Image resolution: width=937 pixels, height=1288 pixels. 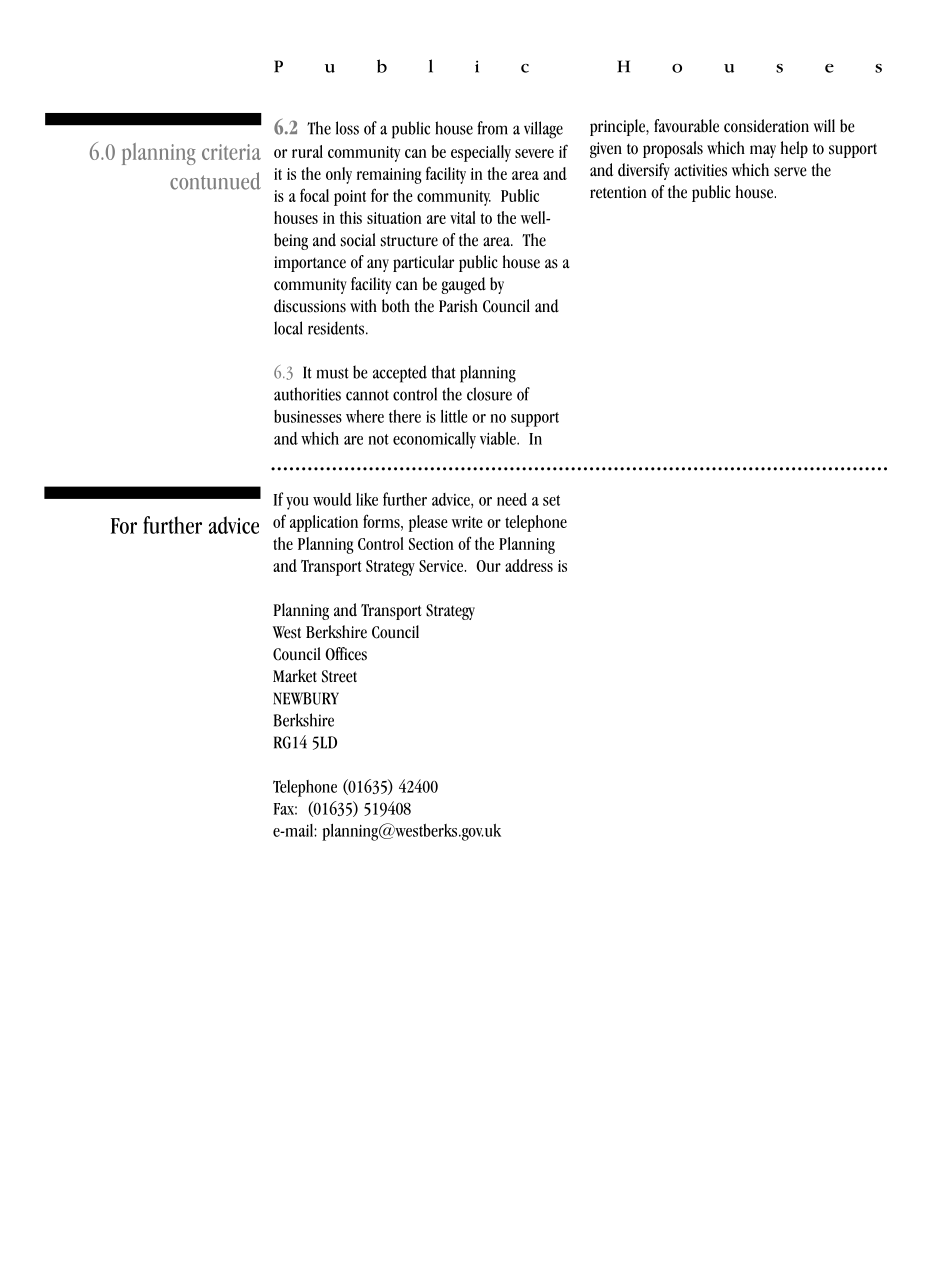 I want to click on address, so click(x=529, y=565).
